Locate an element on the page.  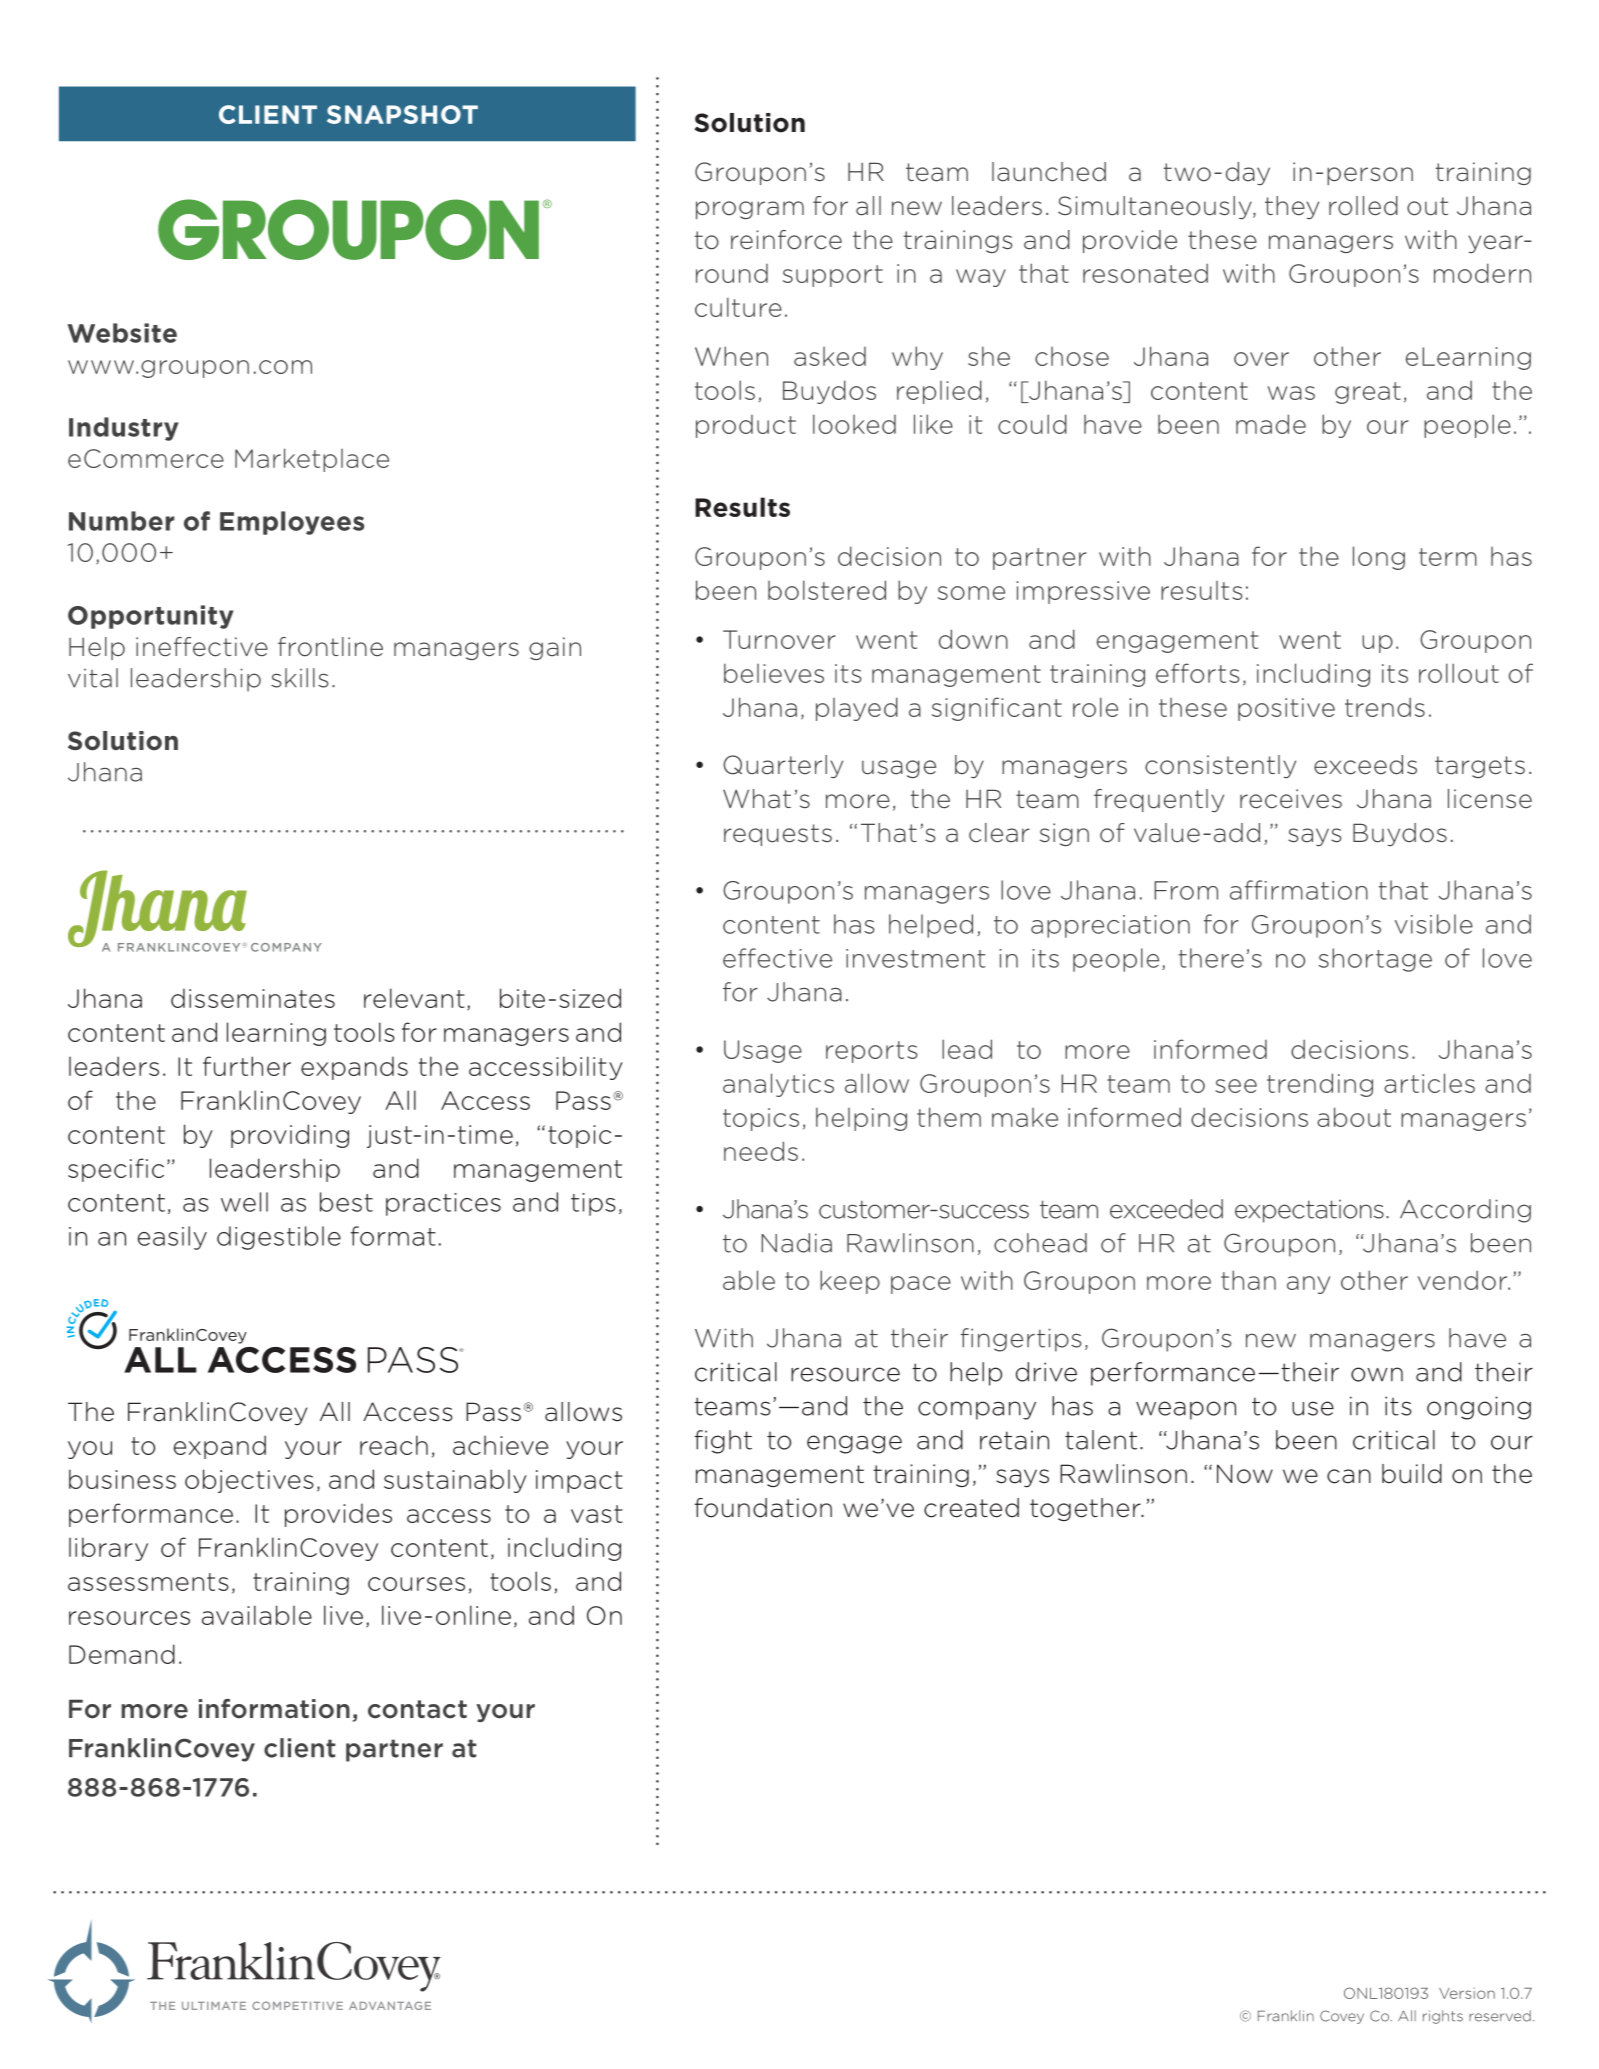
Employees is located at coordinates (292, 523).
